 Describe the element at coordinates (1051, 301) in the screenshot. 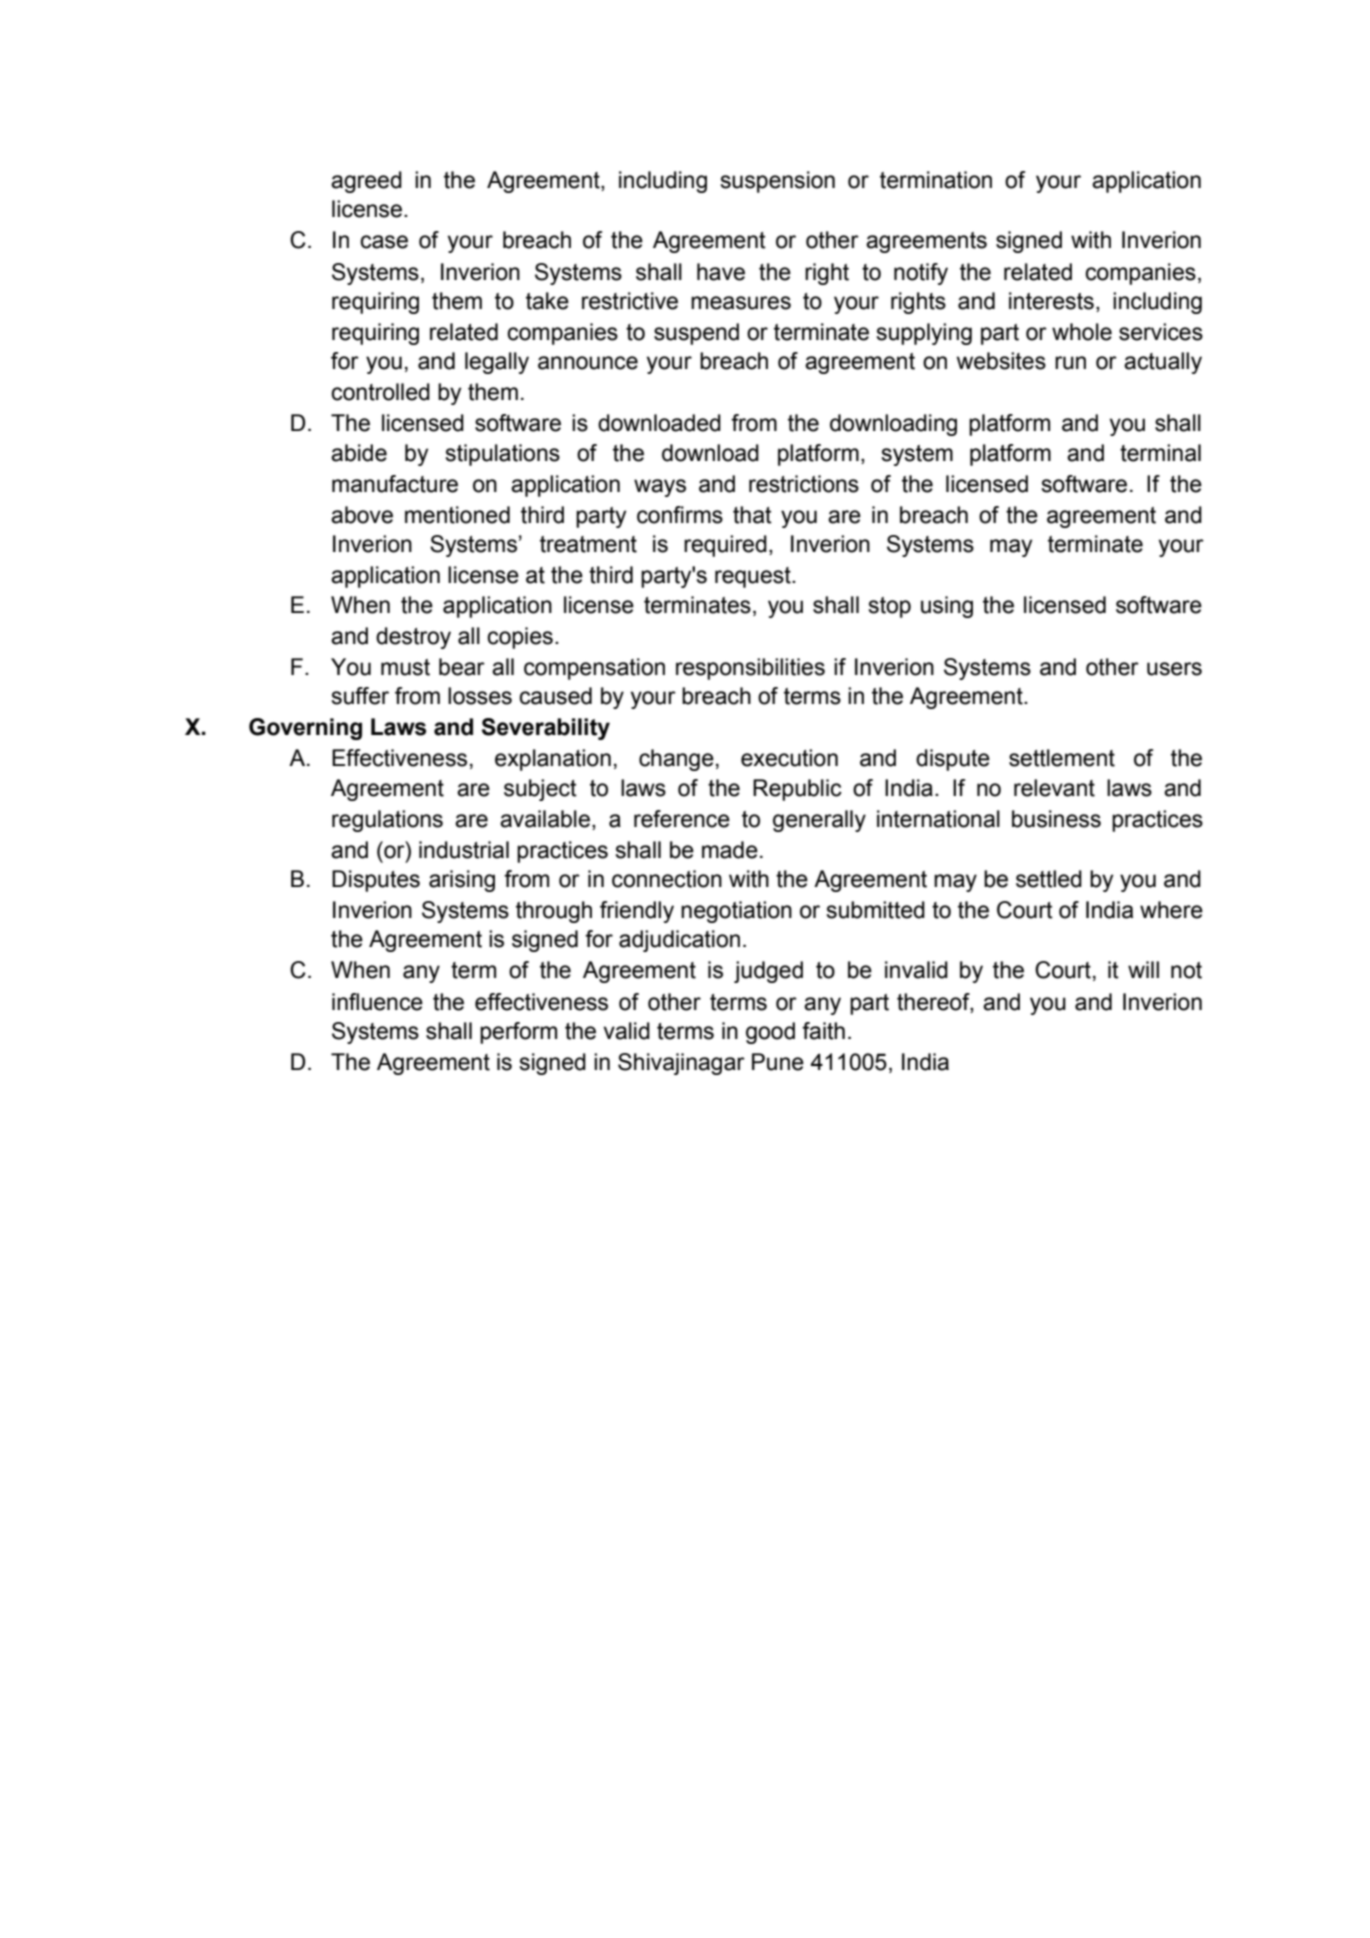

I see `interests` at that location.
